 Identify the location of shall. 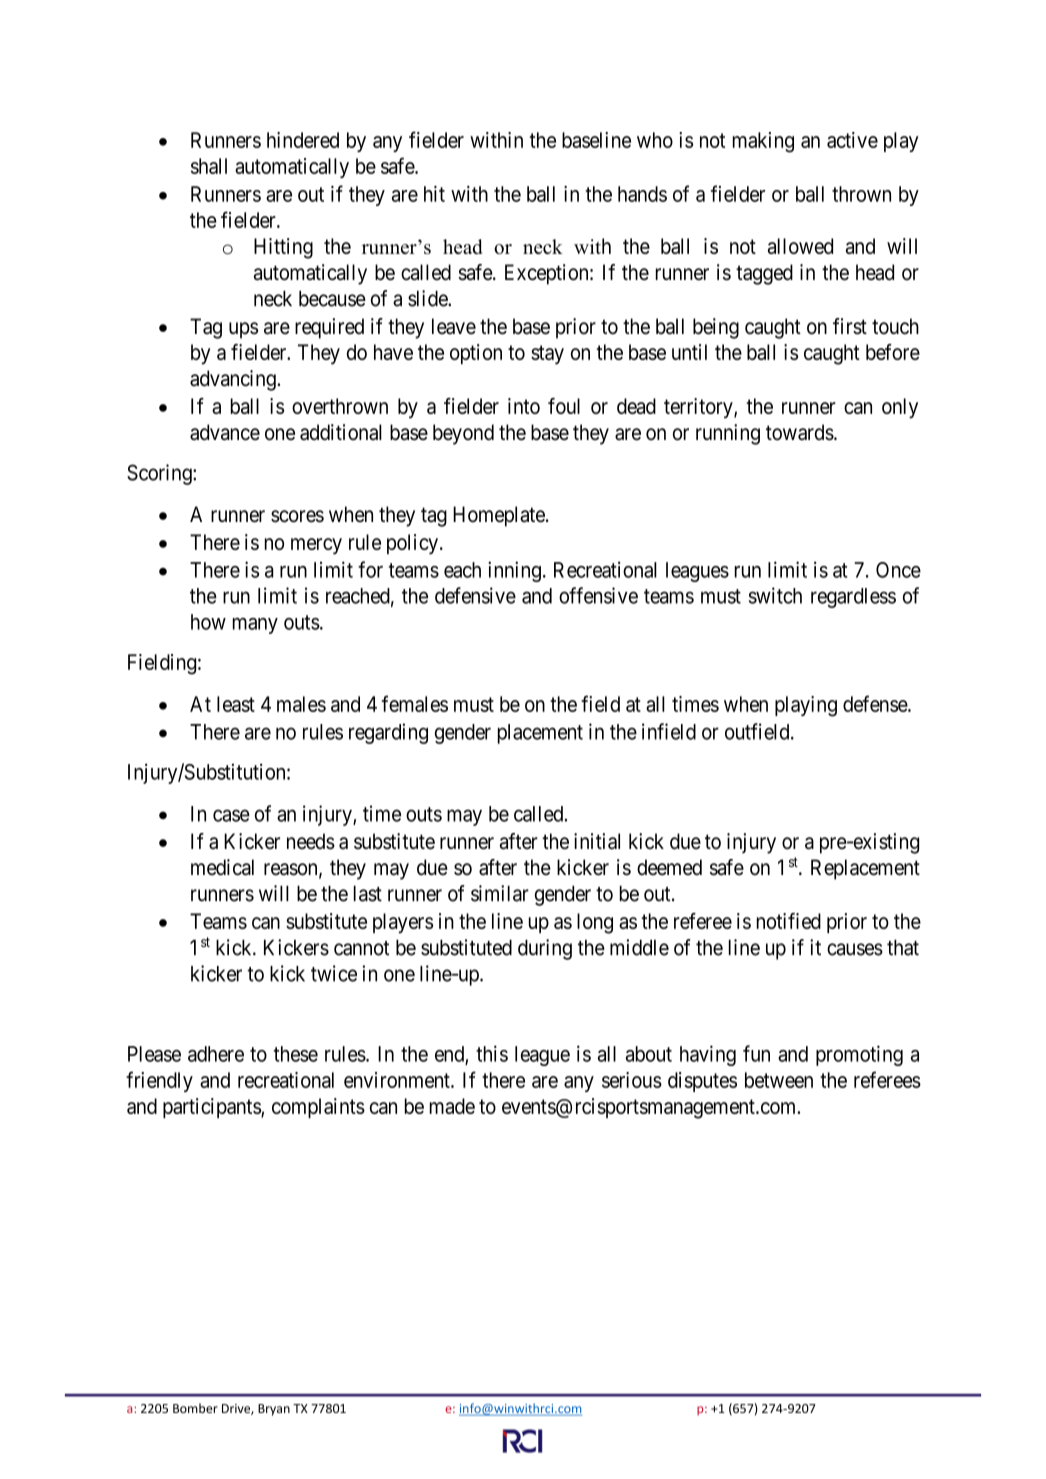
(209, 166).
